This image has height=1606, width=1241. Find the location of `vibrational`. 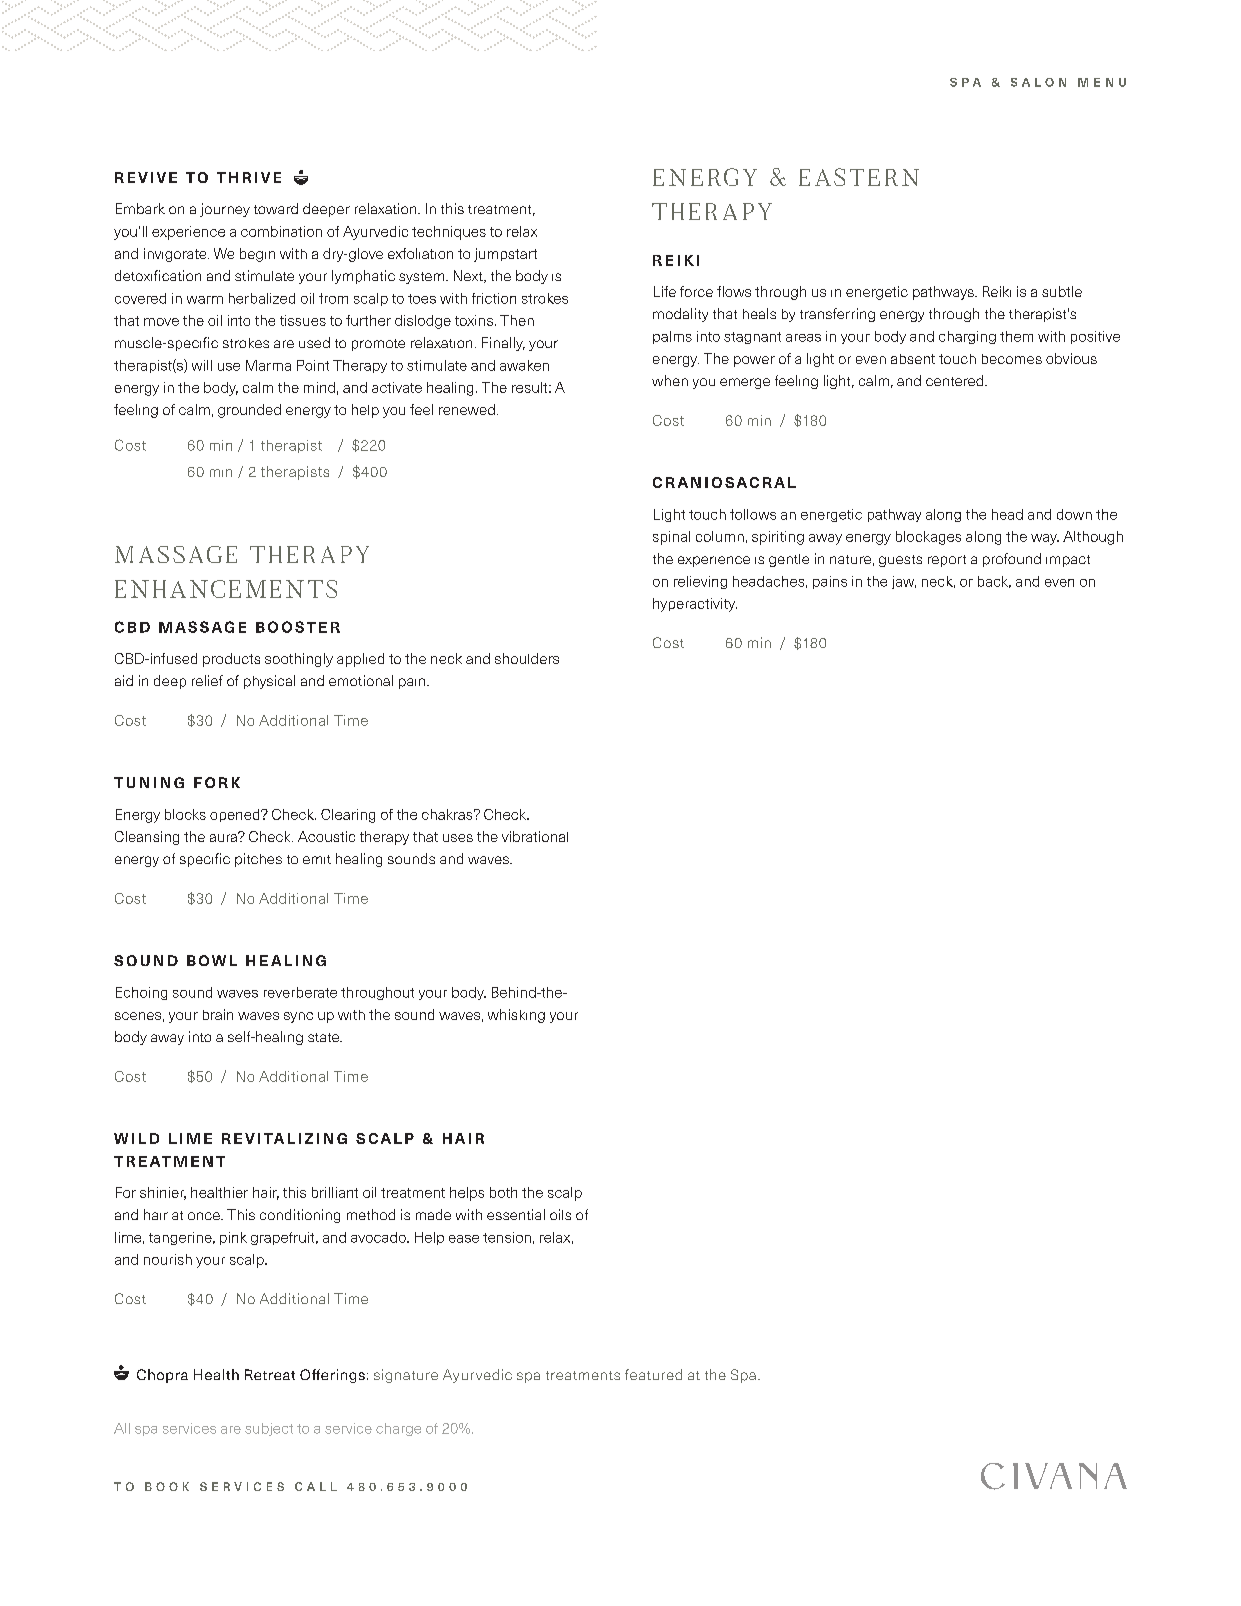

vibrational is located at coordinates (535, 836).
